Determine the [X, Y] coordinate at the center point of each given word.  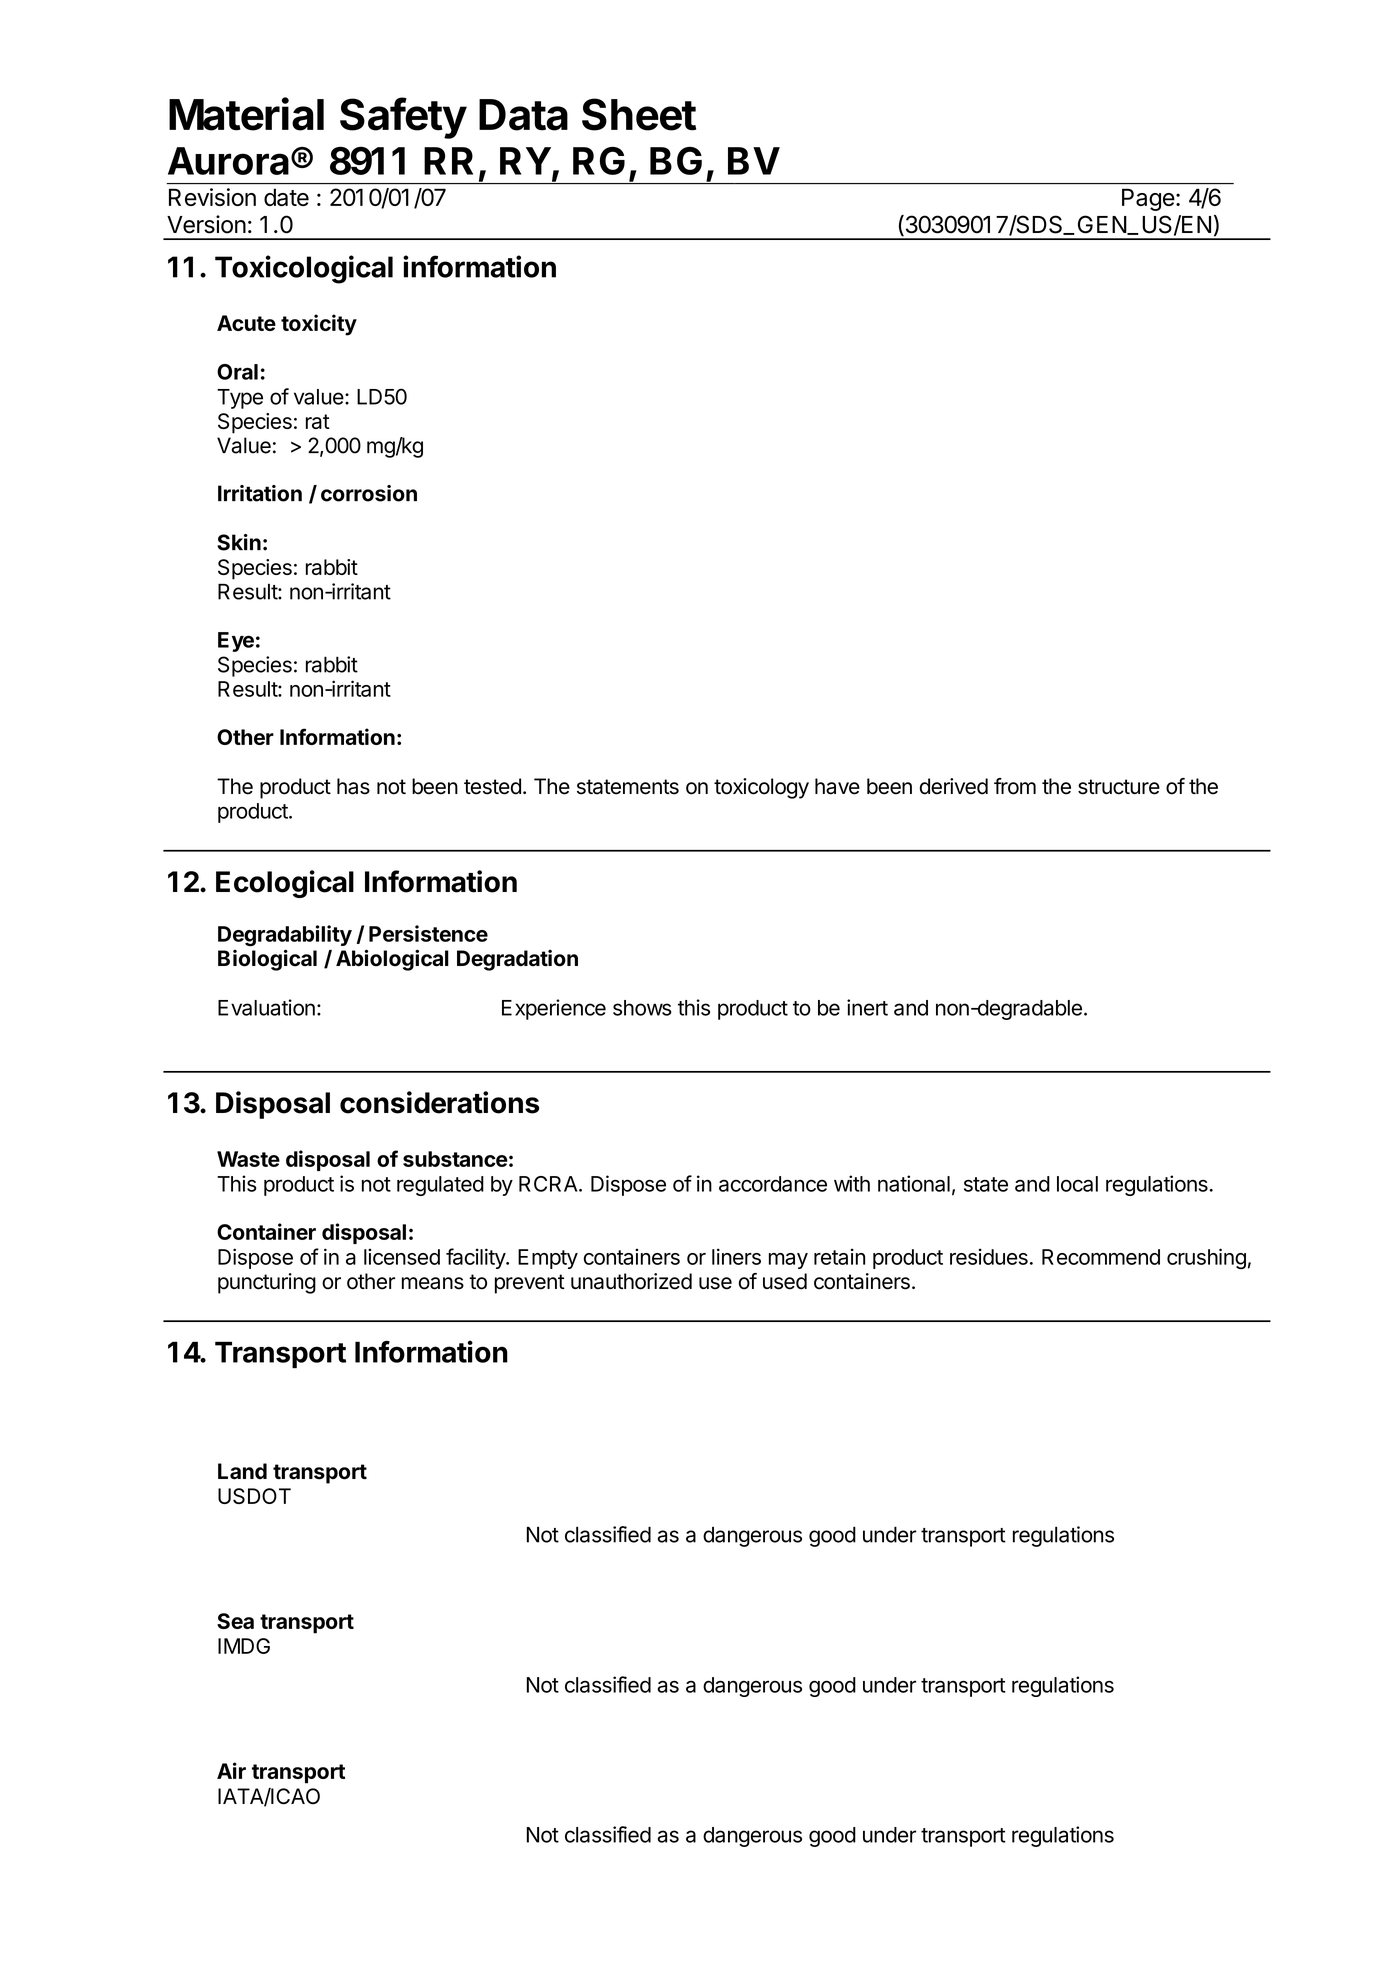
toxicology [761, 788]
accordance [773, 1184]
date [286, 197]
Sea [235, 1621]
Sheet [639, 114]
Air [231, 1770]
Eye [236, 642]
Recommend [1101, 1257]
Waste [248, 1159]
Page [1148, 199]
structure [1119, 787]
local [1077, 1184]
